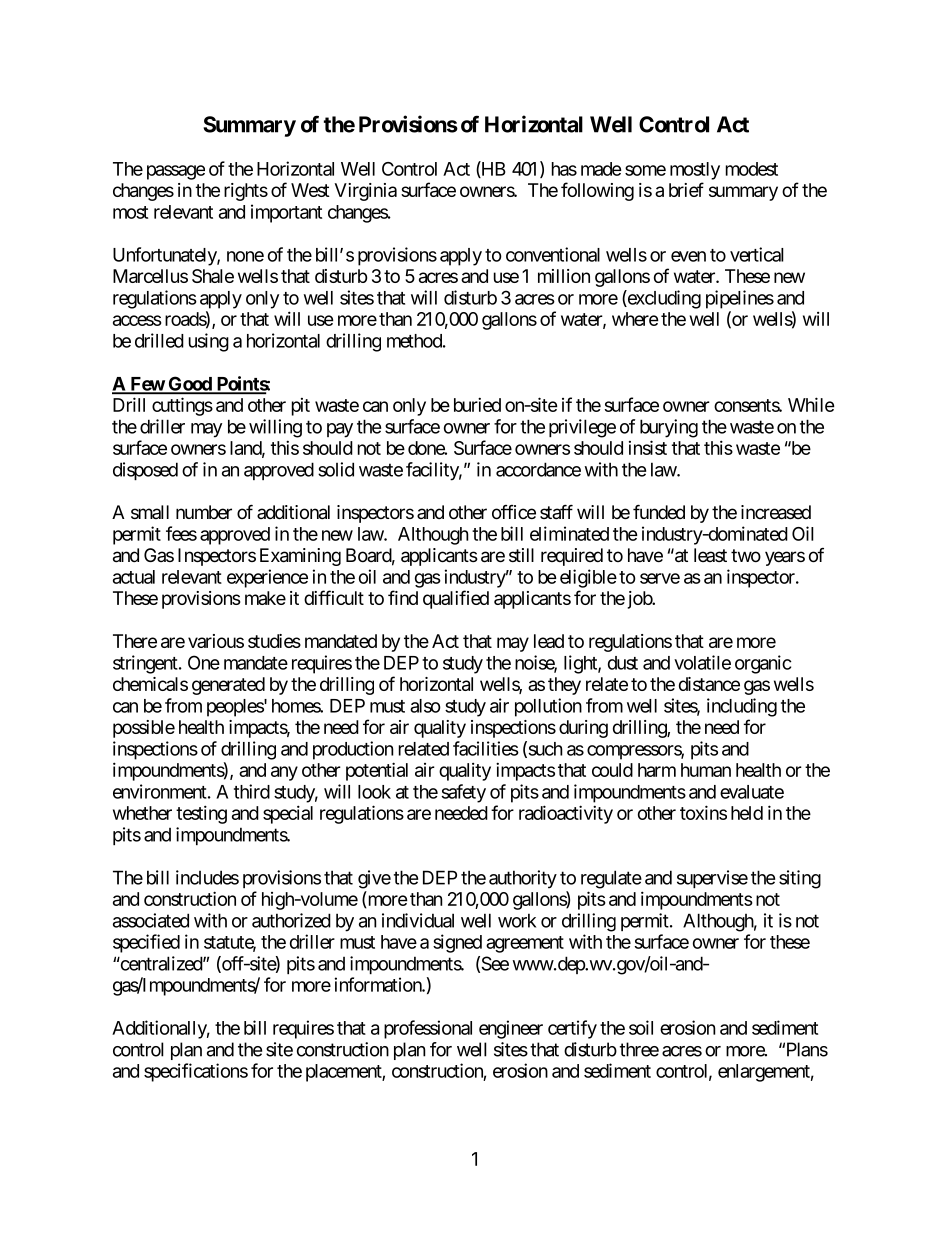 This screenshot has height=1233, width=952. Describe the element at coordinates (252, 791) in the screenshot. I see `third` at that location.
